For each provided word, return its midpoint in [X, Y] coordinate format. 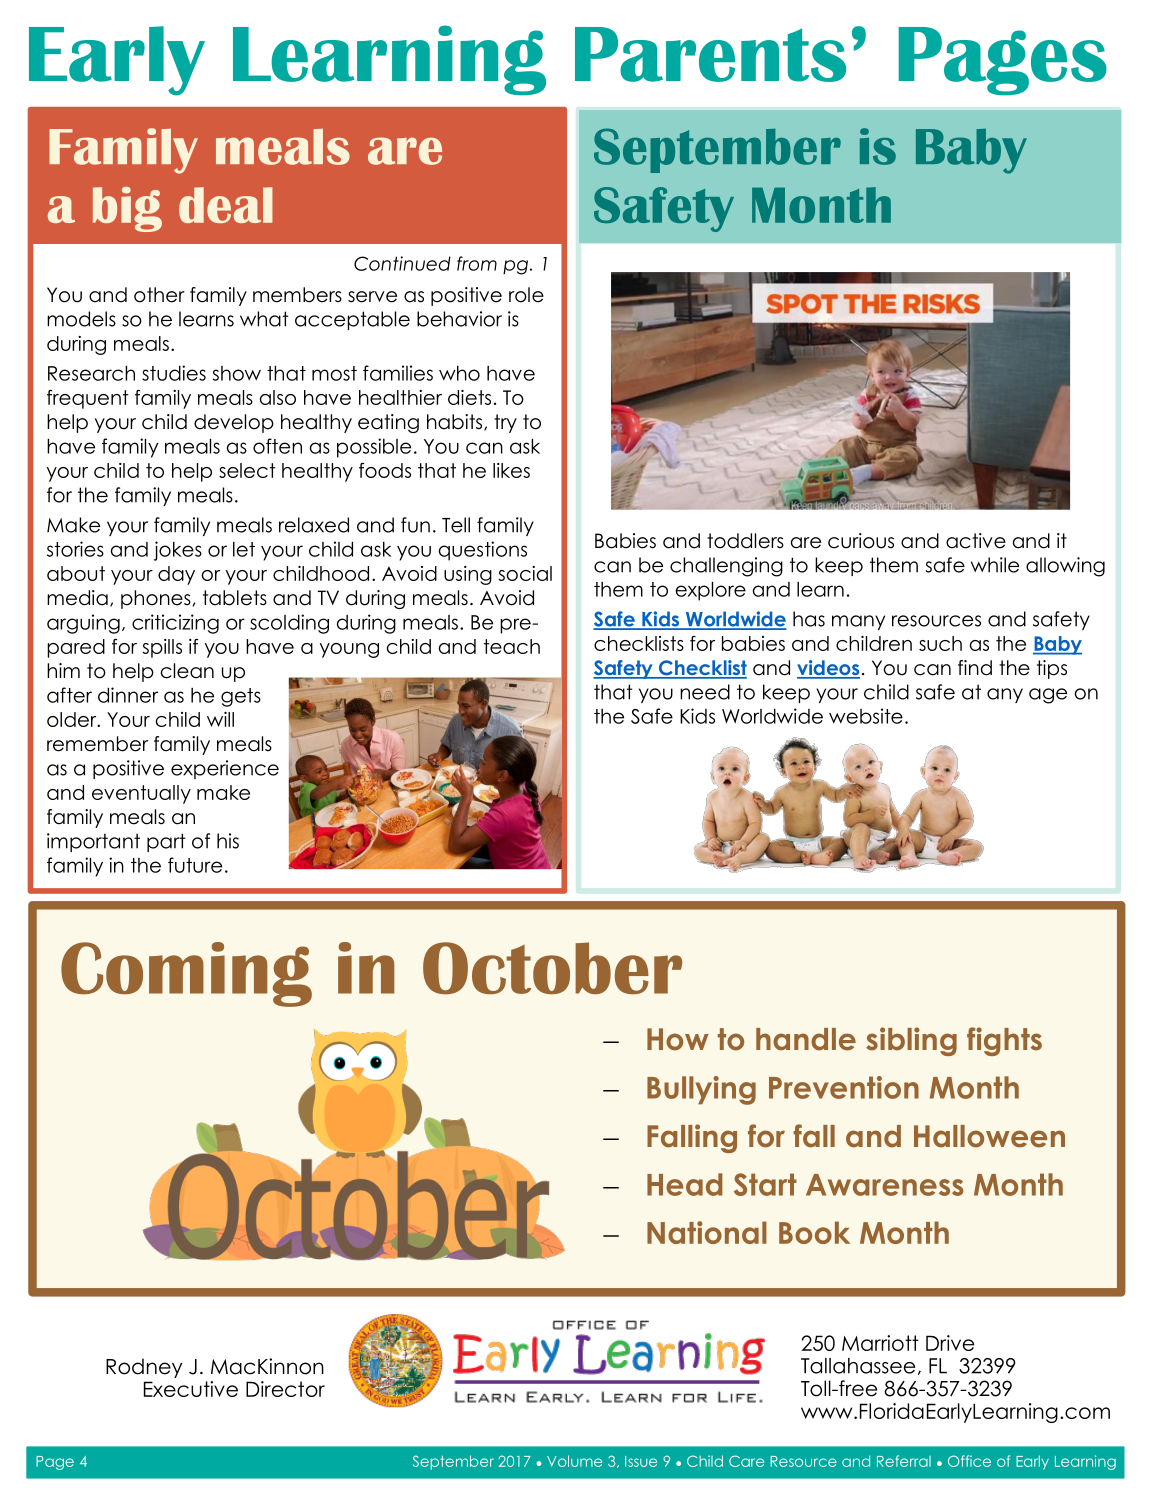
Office [969, 1461]
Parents [710, 54]
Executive [191, 1389]
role [526, 295]
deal [226, 205]
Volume [574, 1461]
